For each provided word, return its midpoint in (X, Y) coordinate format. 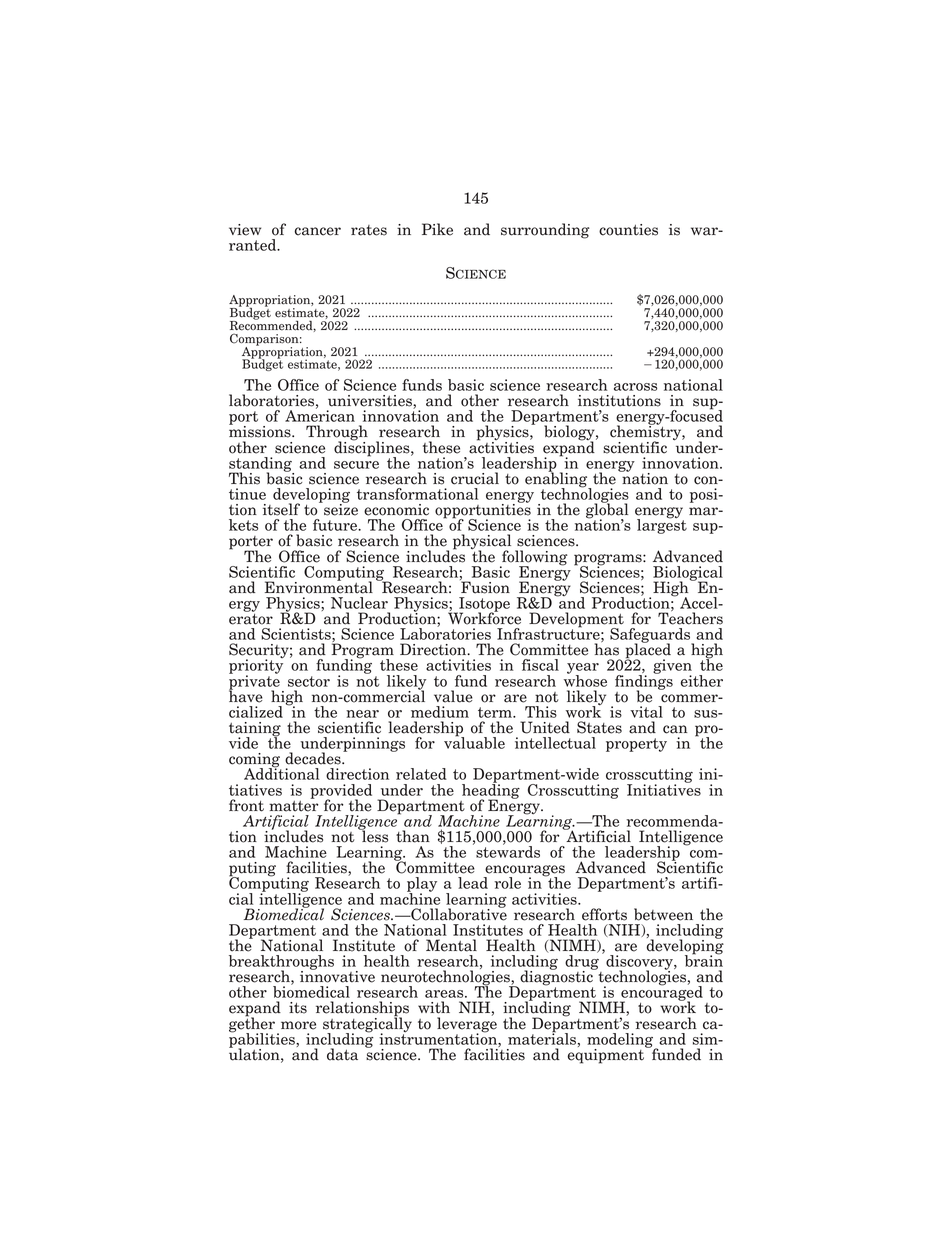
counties (628, 230)
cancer (318, 231)
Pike (437, 229)
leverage (467, 1025)
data (342, 1054)
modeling (621, 1041)
